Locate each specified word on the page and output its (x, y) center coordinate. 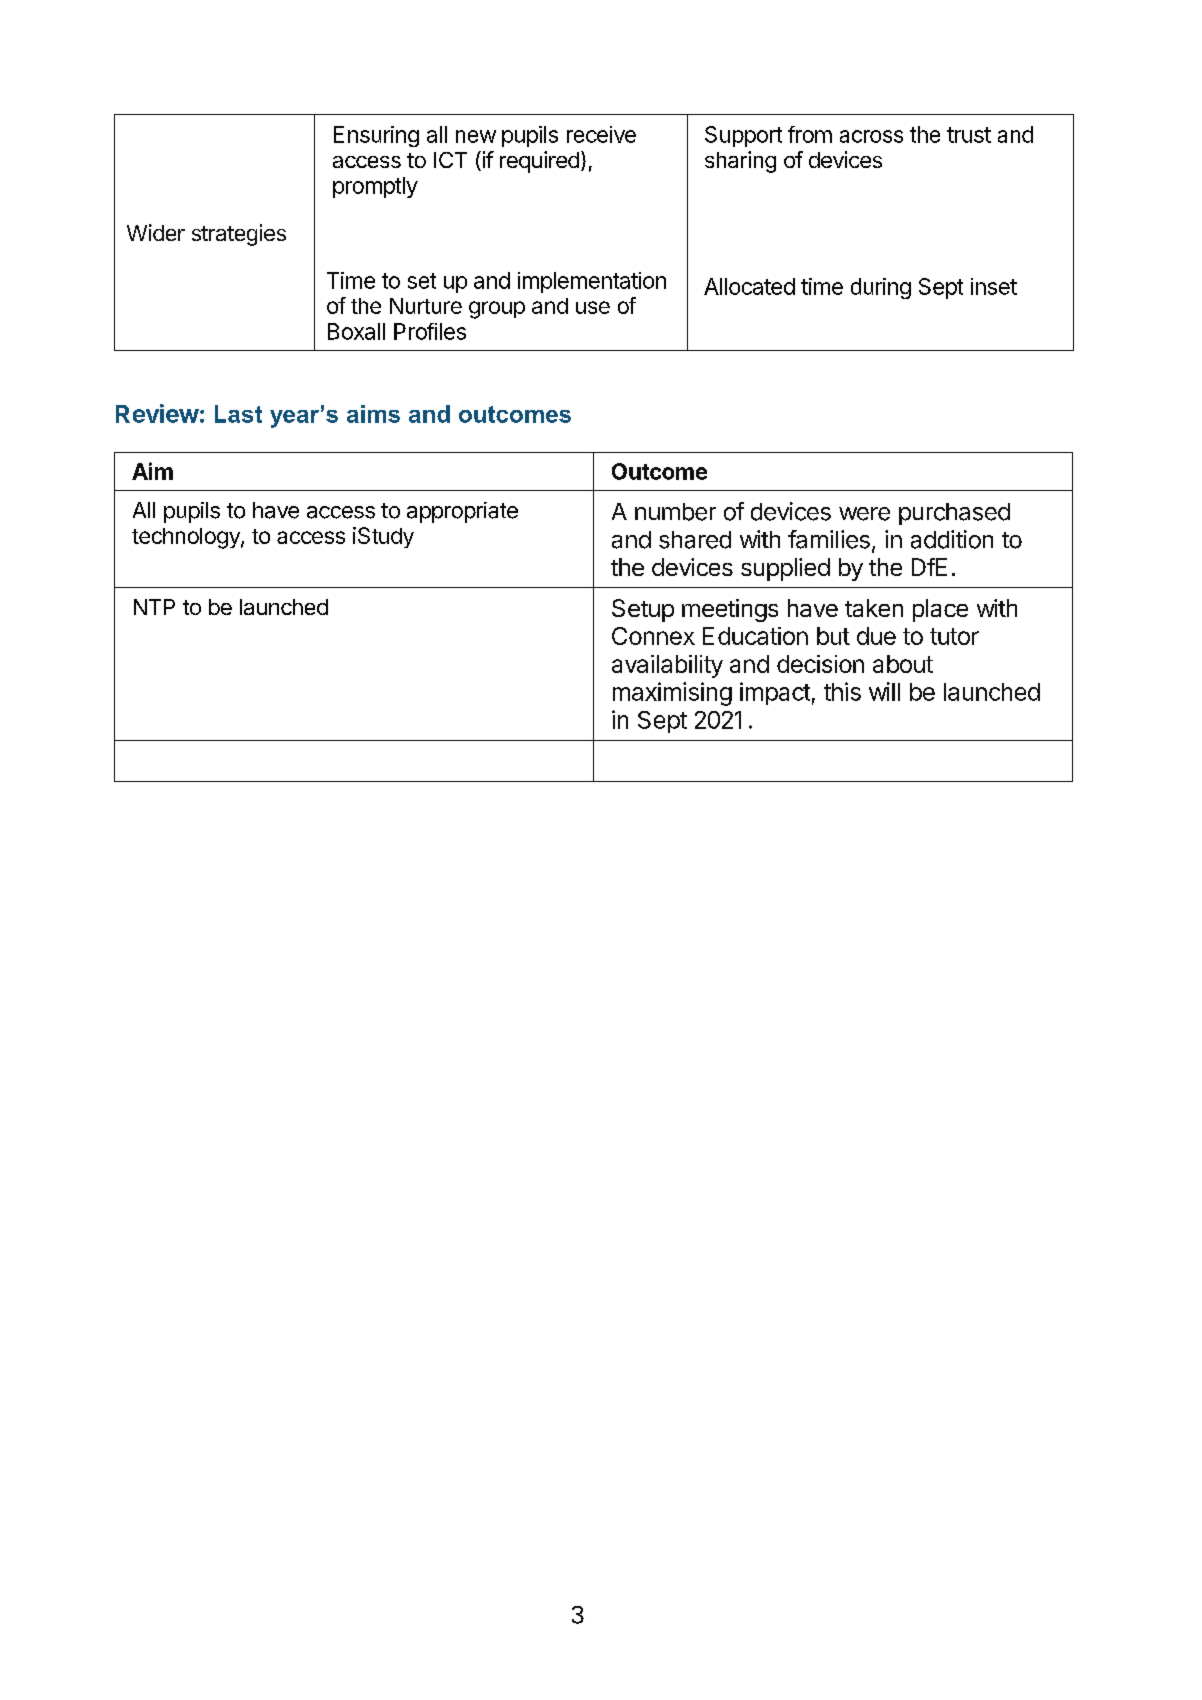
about (903, 664)
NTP (154, 607)
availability (667, 666)
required (539, 162)
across (871, 136)
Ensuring (376, 136)
